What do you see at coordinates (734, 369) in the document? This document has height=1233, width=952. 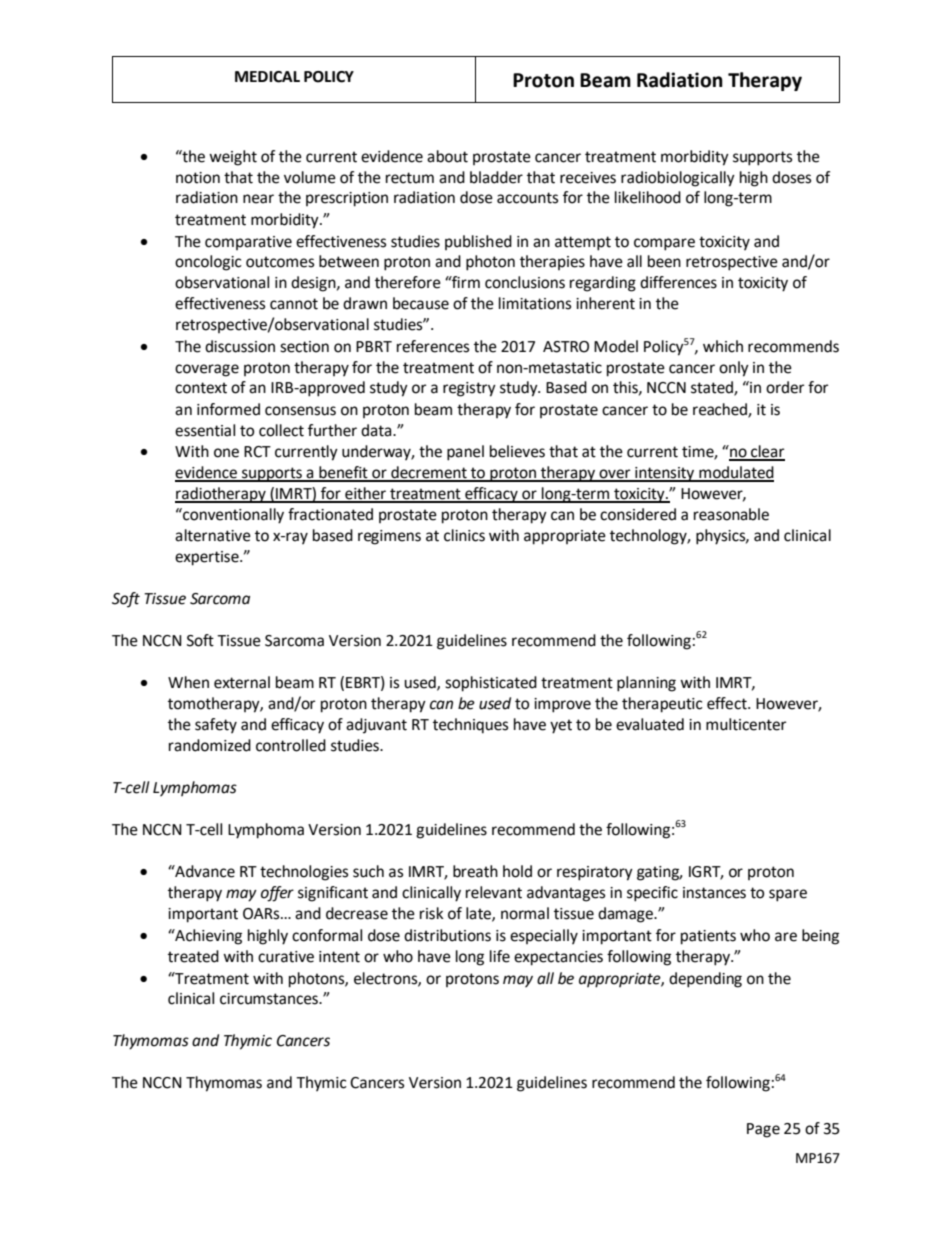 I see `only` at bounding box center [734, 369].
